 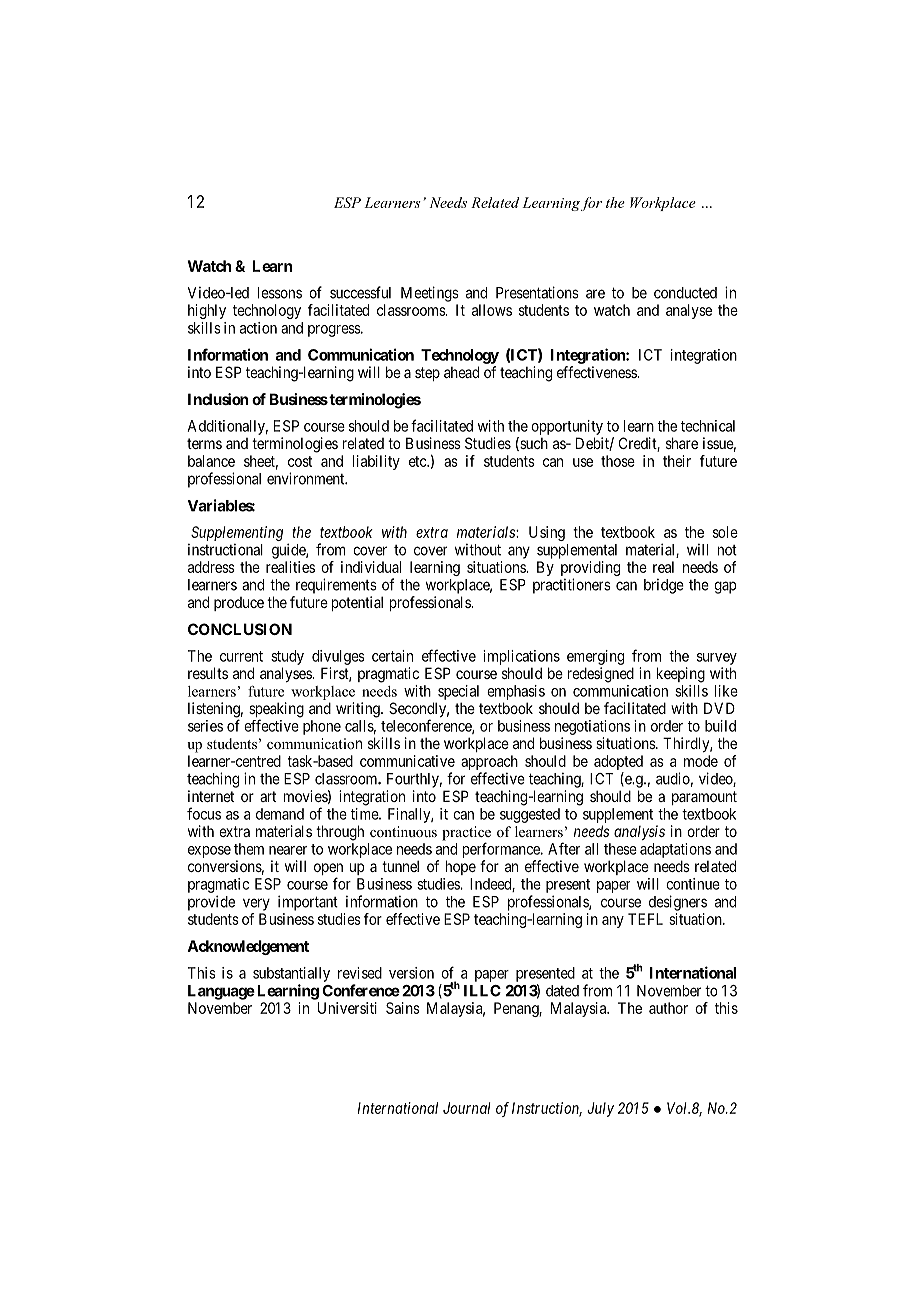 I want to click on hope, so click(x=461, y=867).
